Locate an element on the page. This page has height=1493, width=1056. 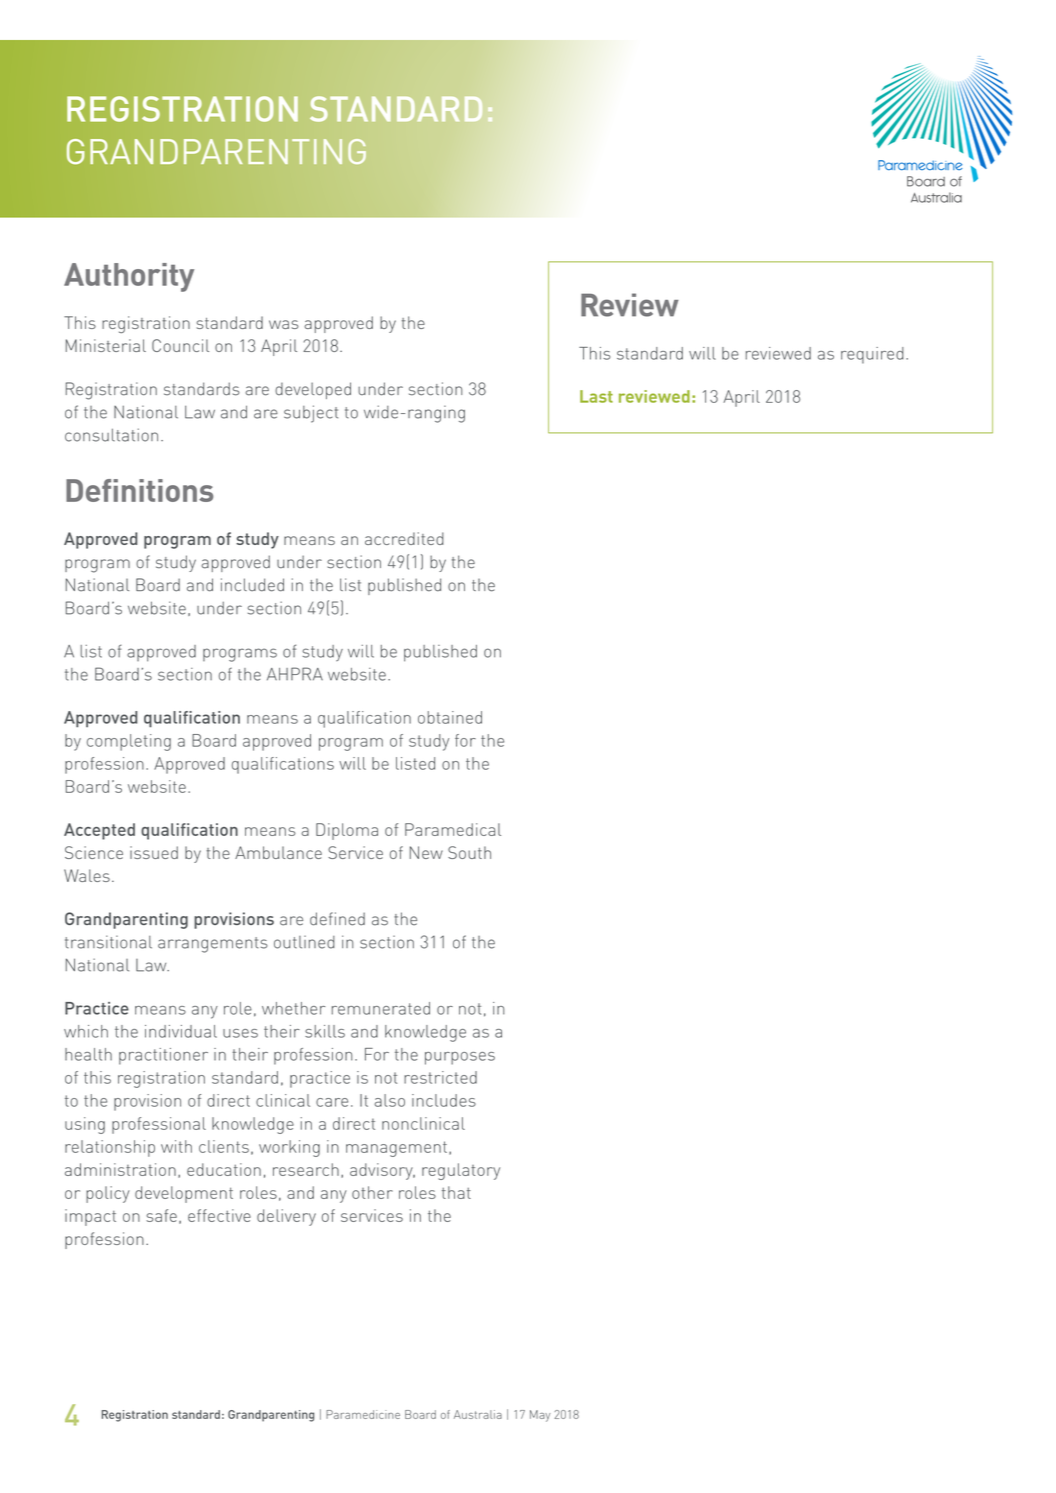
issued is located at coordinates (154, 852).
